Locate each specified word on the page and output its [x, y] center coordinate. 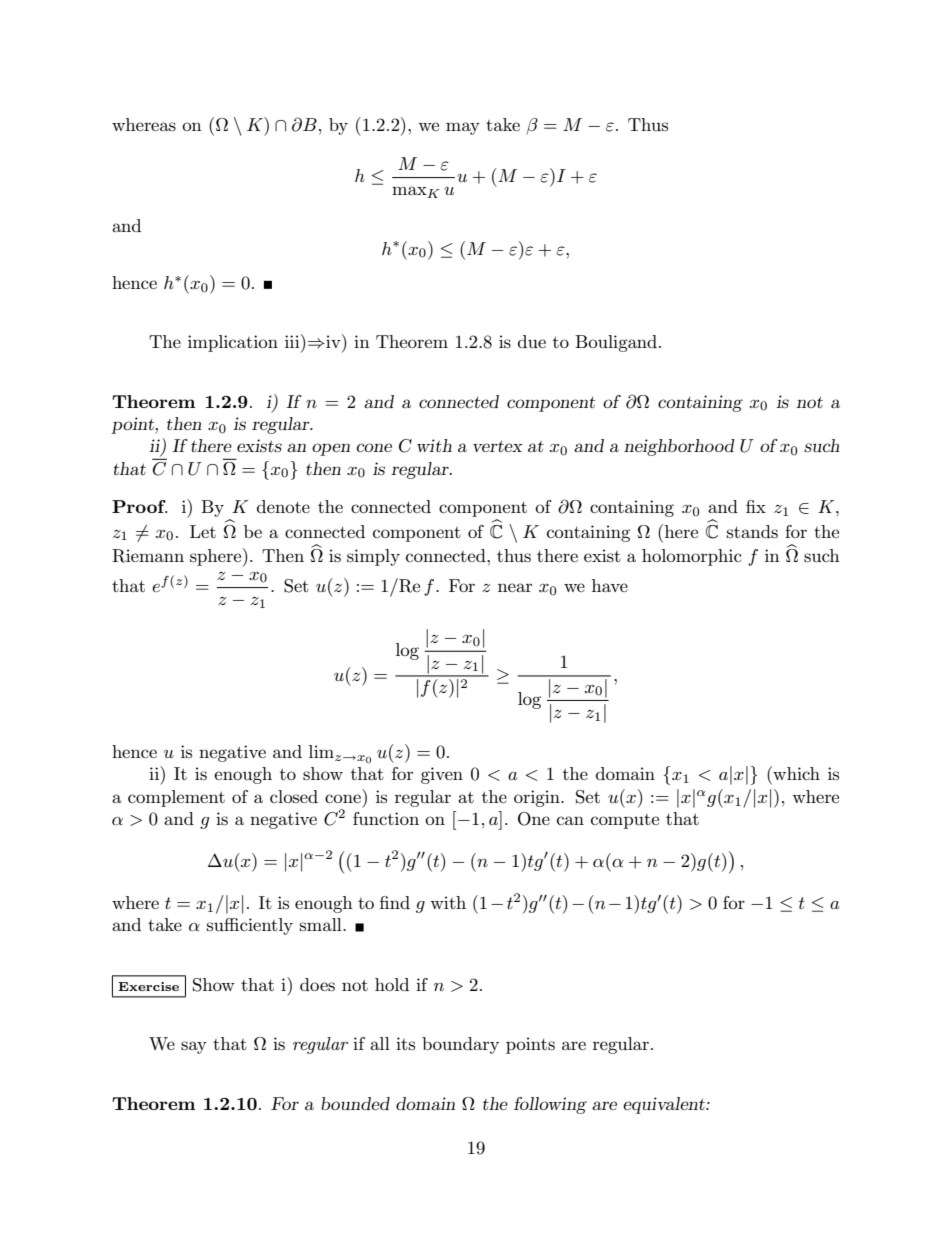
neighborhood [679, 447]
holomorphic [692, 557]
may [463, 128]
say [194, 1047]
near [515, 587]
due [532, 341]
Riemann [148, 556]
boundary [460, 1045]
